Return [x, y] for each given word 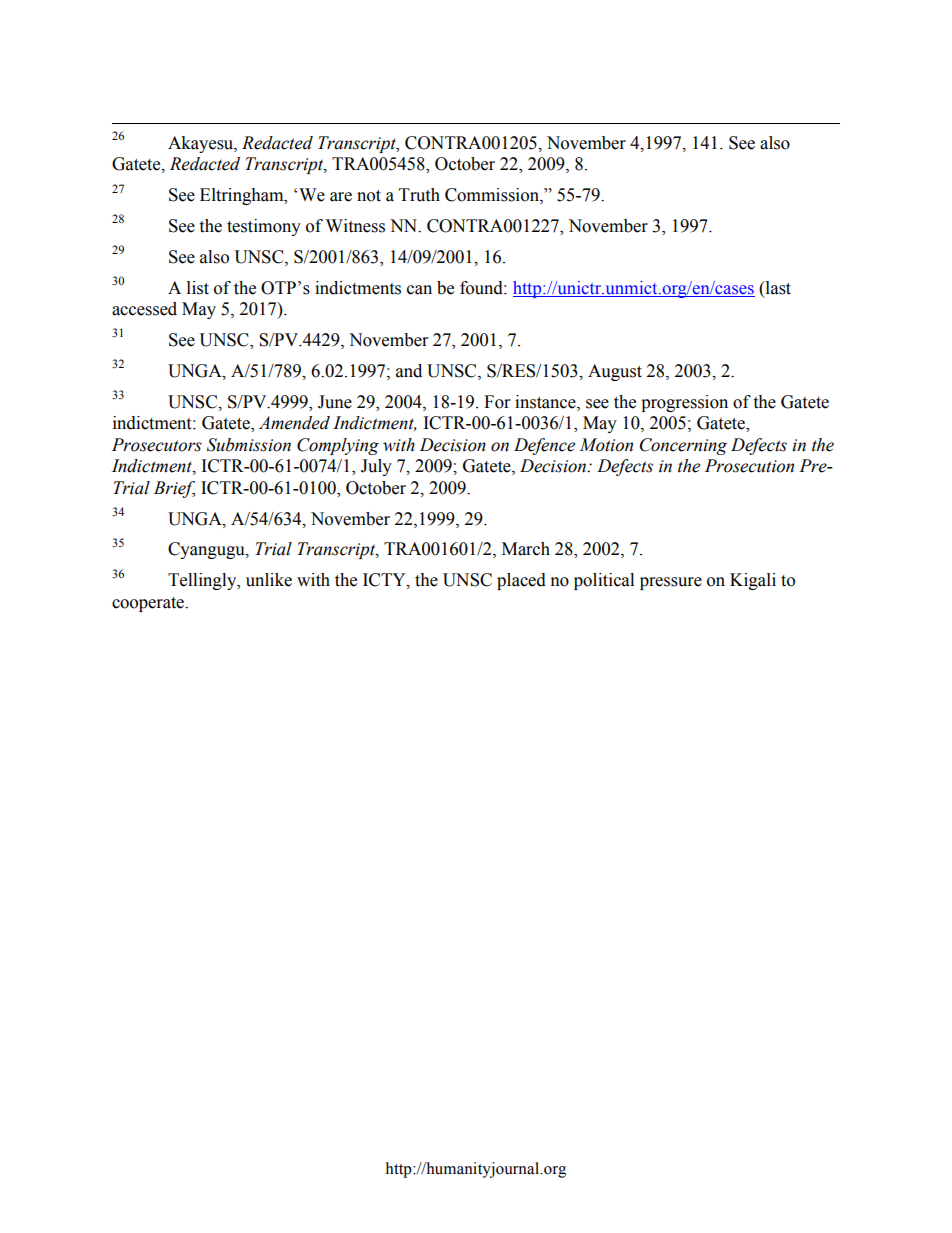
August [615, 372]
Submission [249, 445]
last [777, 288]
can [419, 290]
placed [521, 581]
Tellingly [203, 581]
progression [684, 403]
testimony [264, 227]
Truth [419, 195]
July [376, 467]
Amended [294, 423]
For [497, 402]
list [198, 288]
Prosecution [749, 466]
